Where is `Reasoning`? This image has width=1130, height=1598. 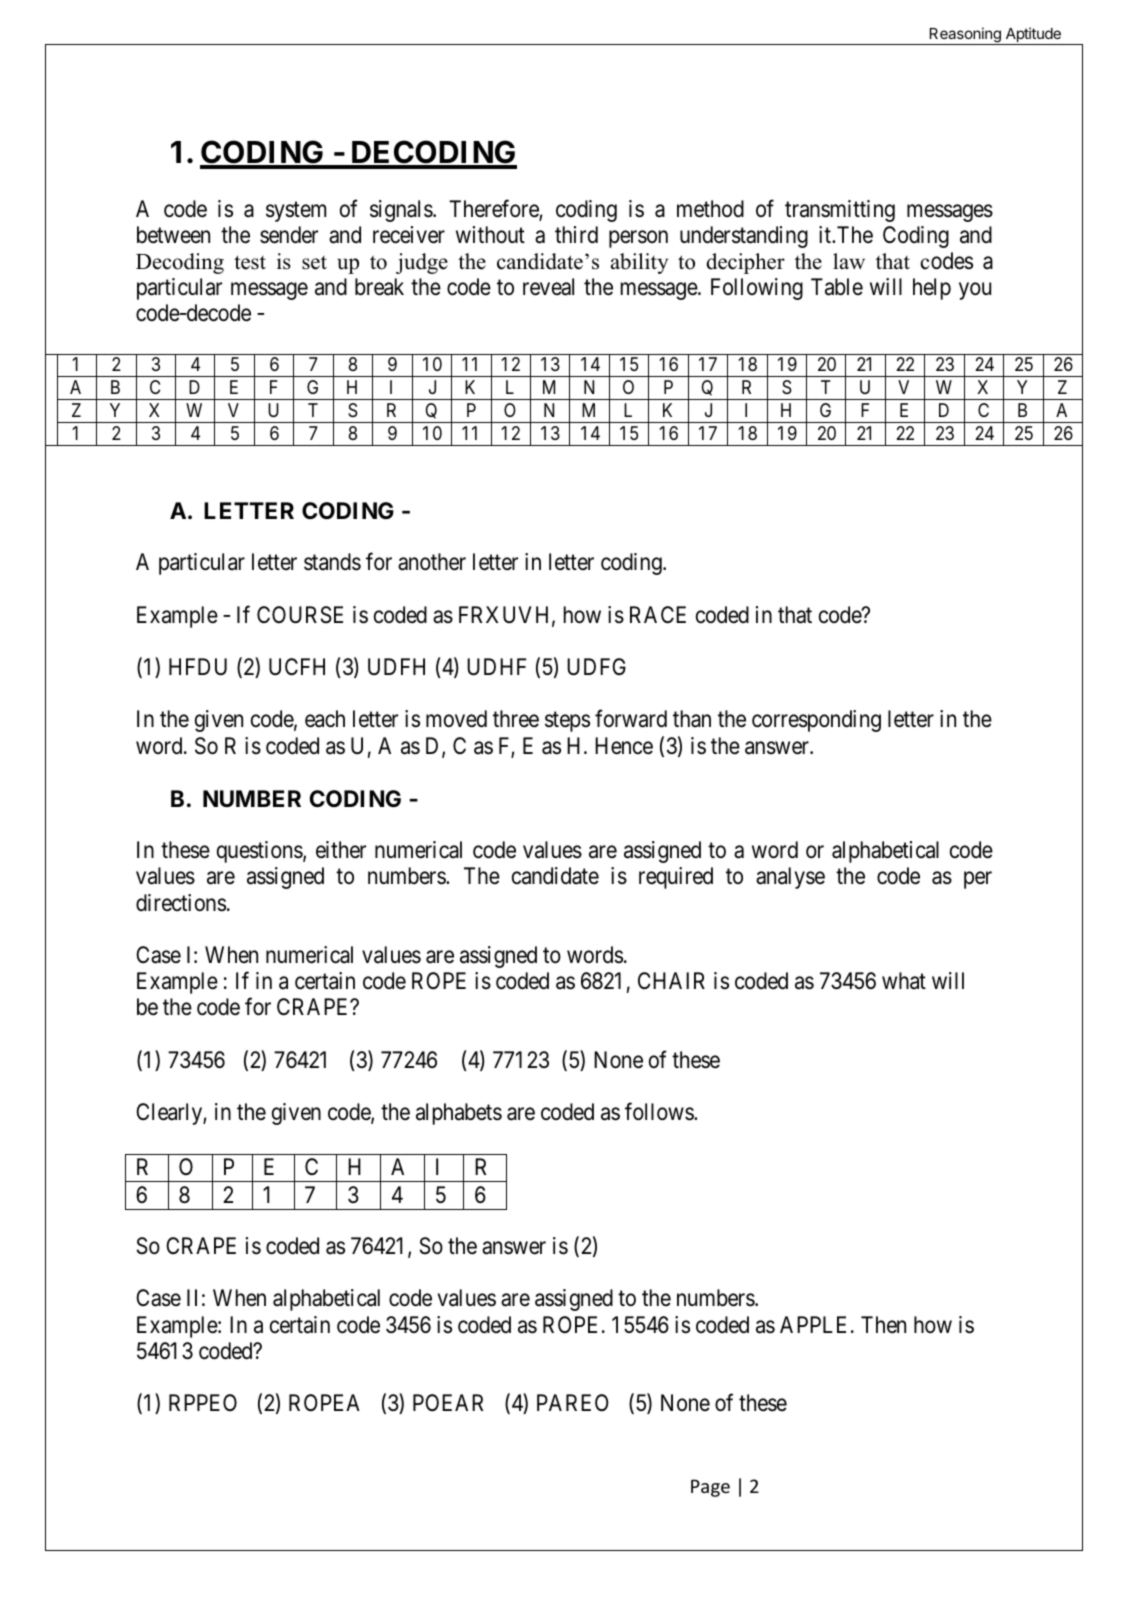 Reasoning is located at coordinates (965, 36).
